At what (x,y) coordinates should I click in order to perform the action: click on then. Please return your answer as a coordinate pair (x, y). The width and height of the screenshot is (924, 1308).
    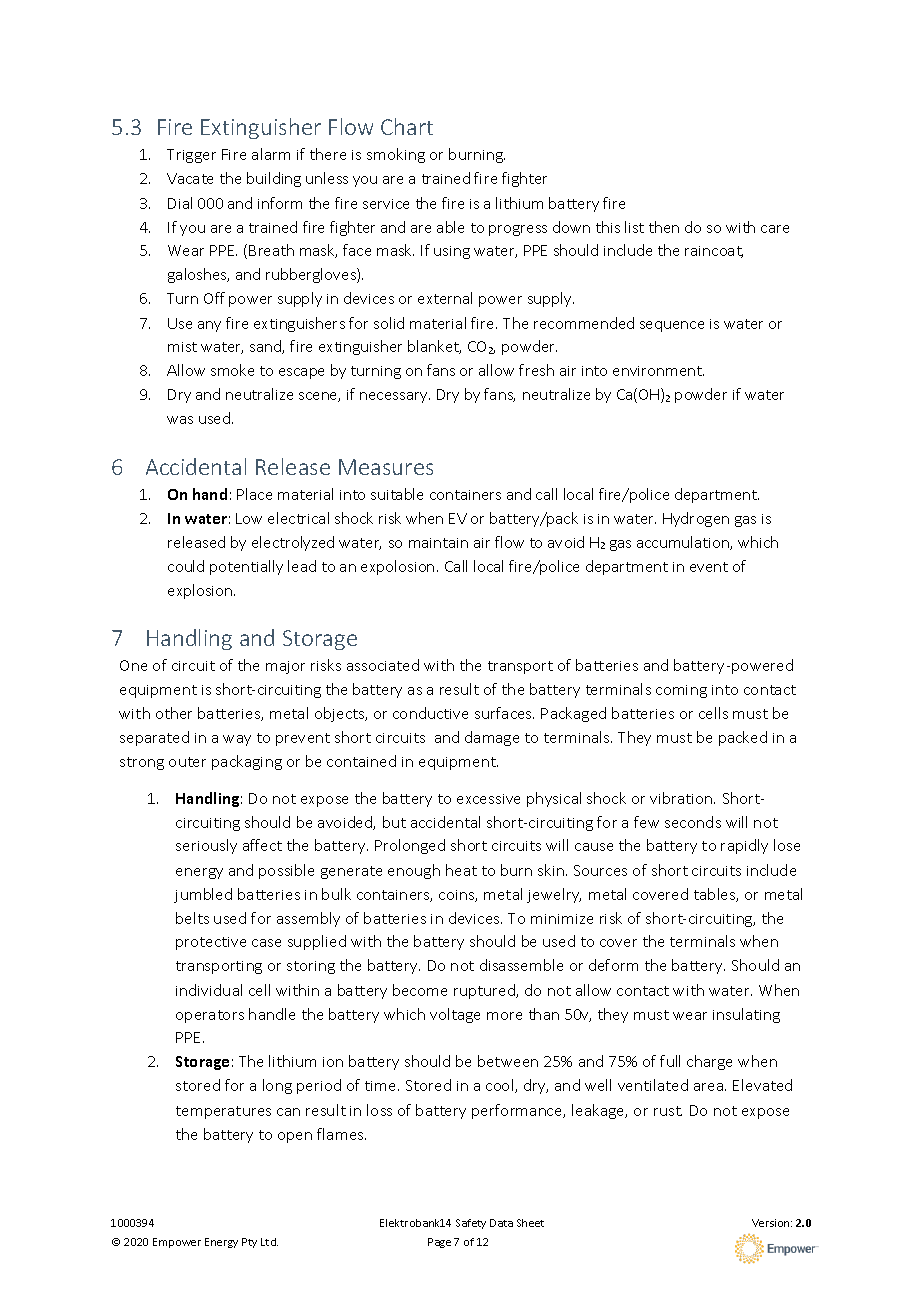
    Looking at the image, I should click on (664, 227).
